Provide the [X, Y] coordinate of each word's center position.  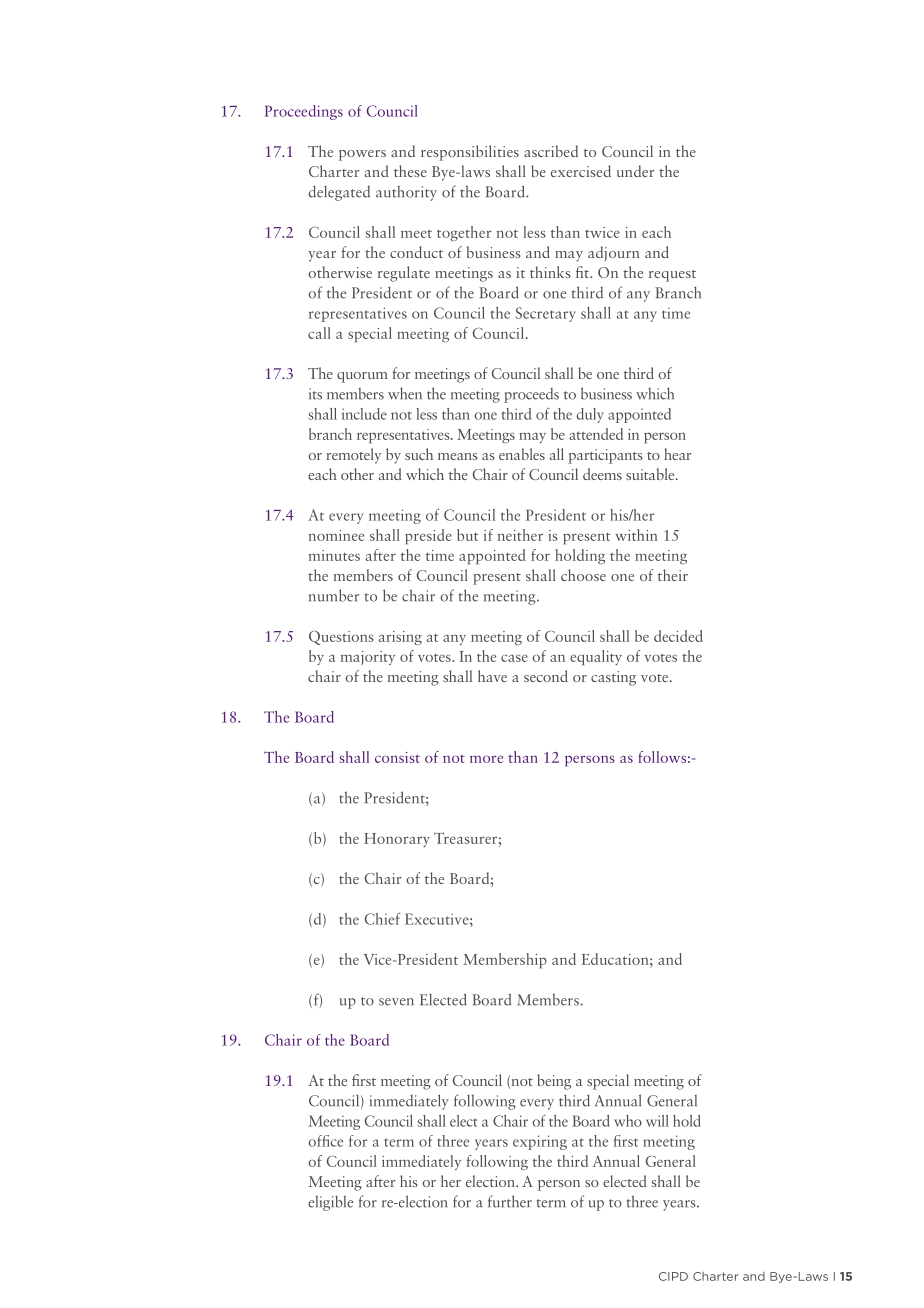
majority [368, 658]
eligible [330, 1203]
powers [362, 155]
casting [613, 678]
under [635, 171]
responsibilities [470, 153]
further [510, 1201]
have [492, 676]
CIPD [673, 1276]
